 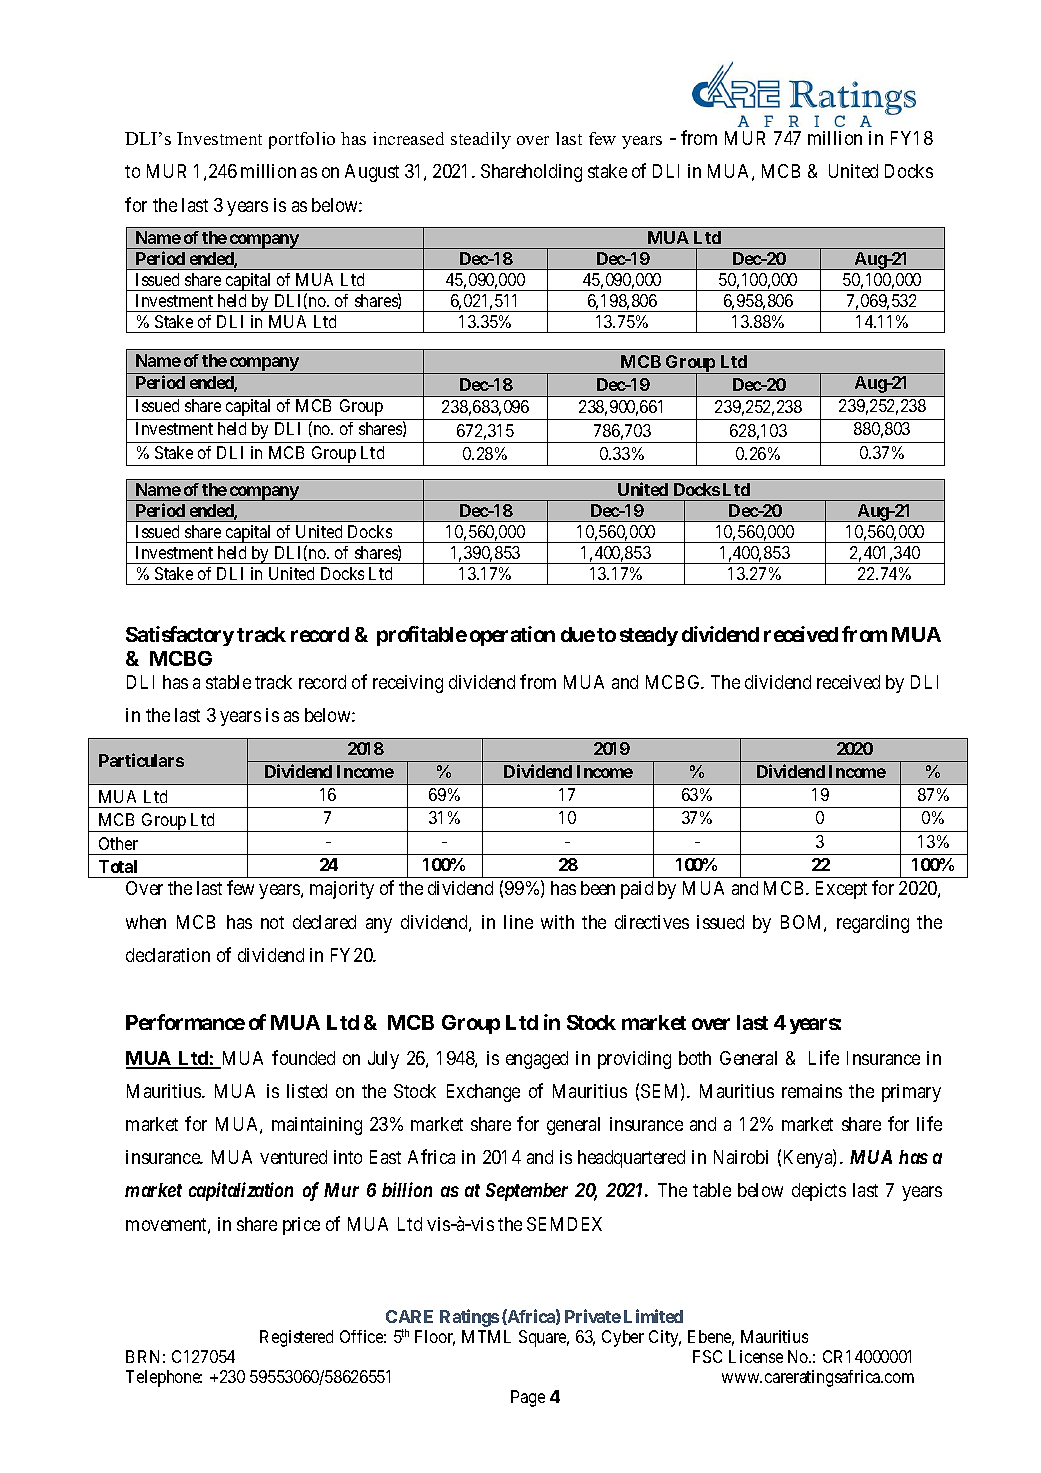 I want to click on increased, so click(x=408, y=138).
